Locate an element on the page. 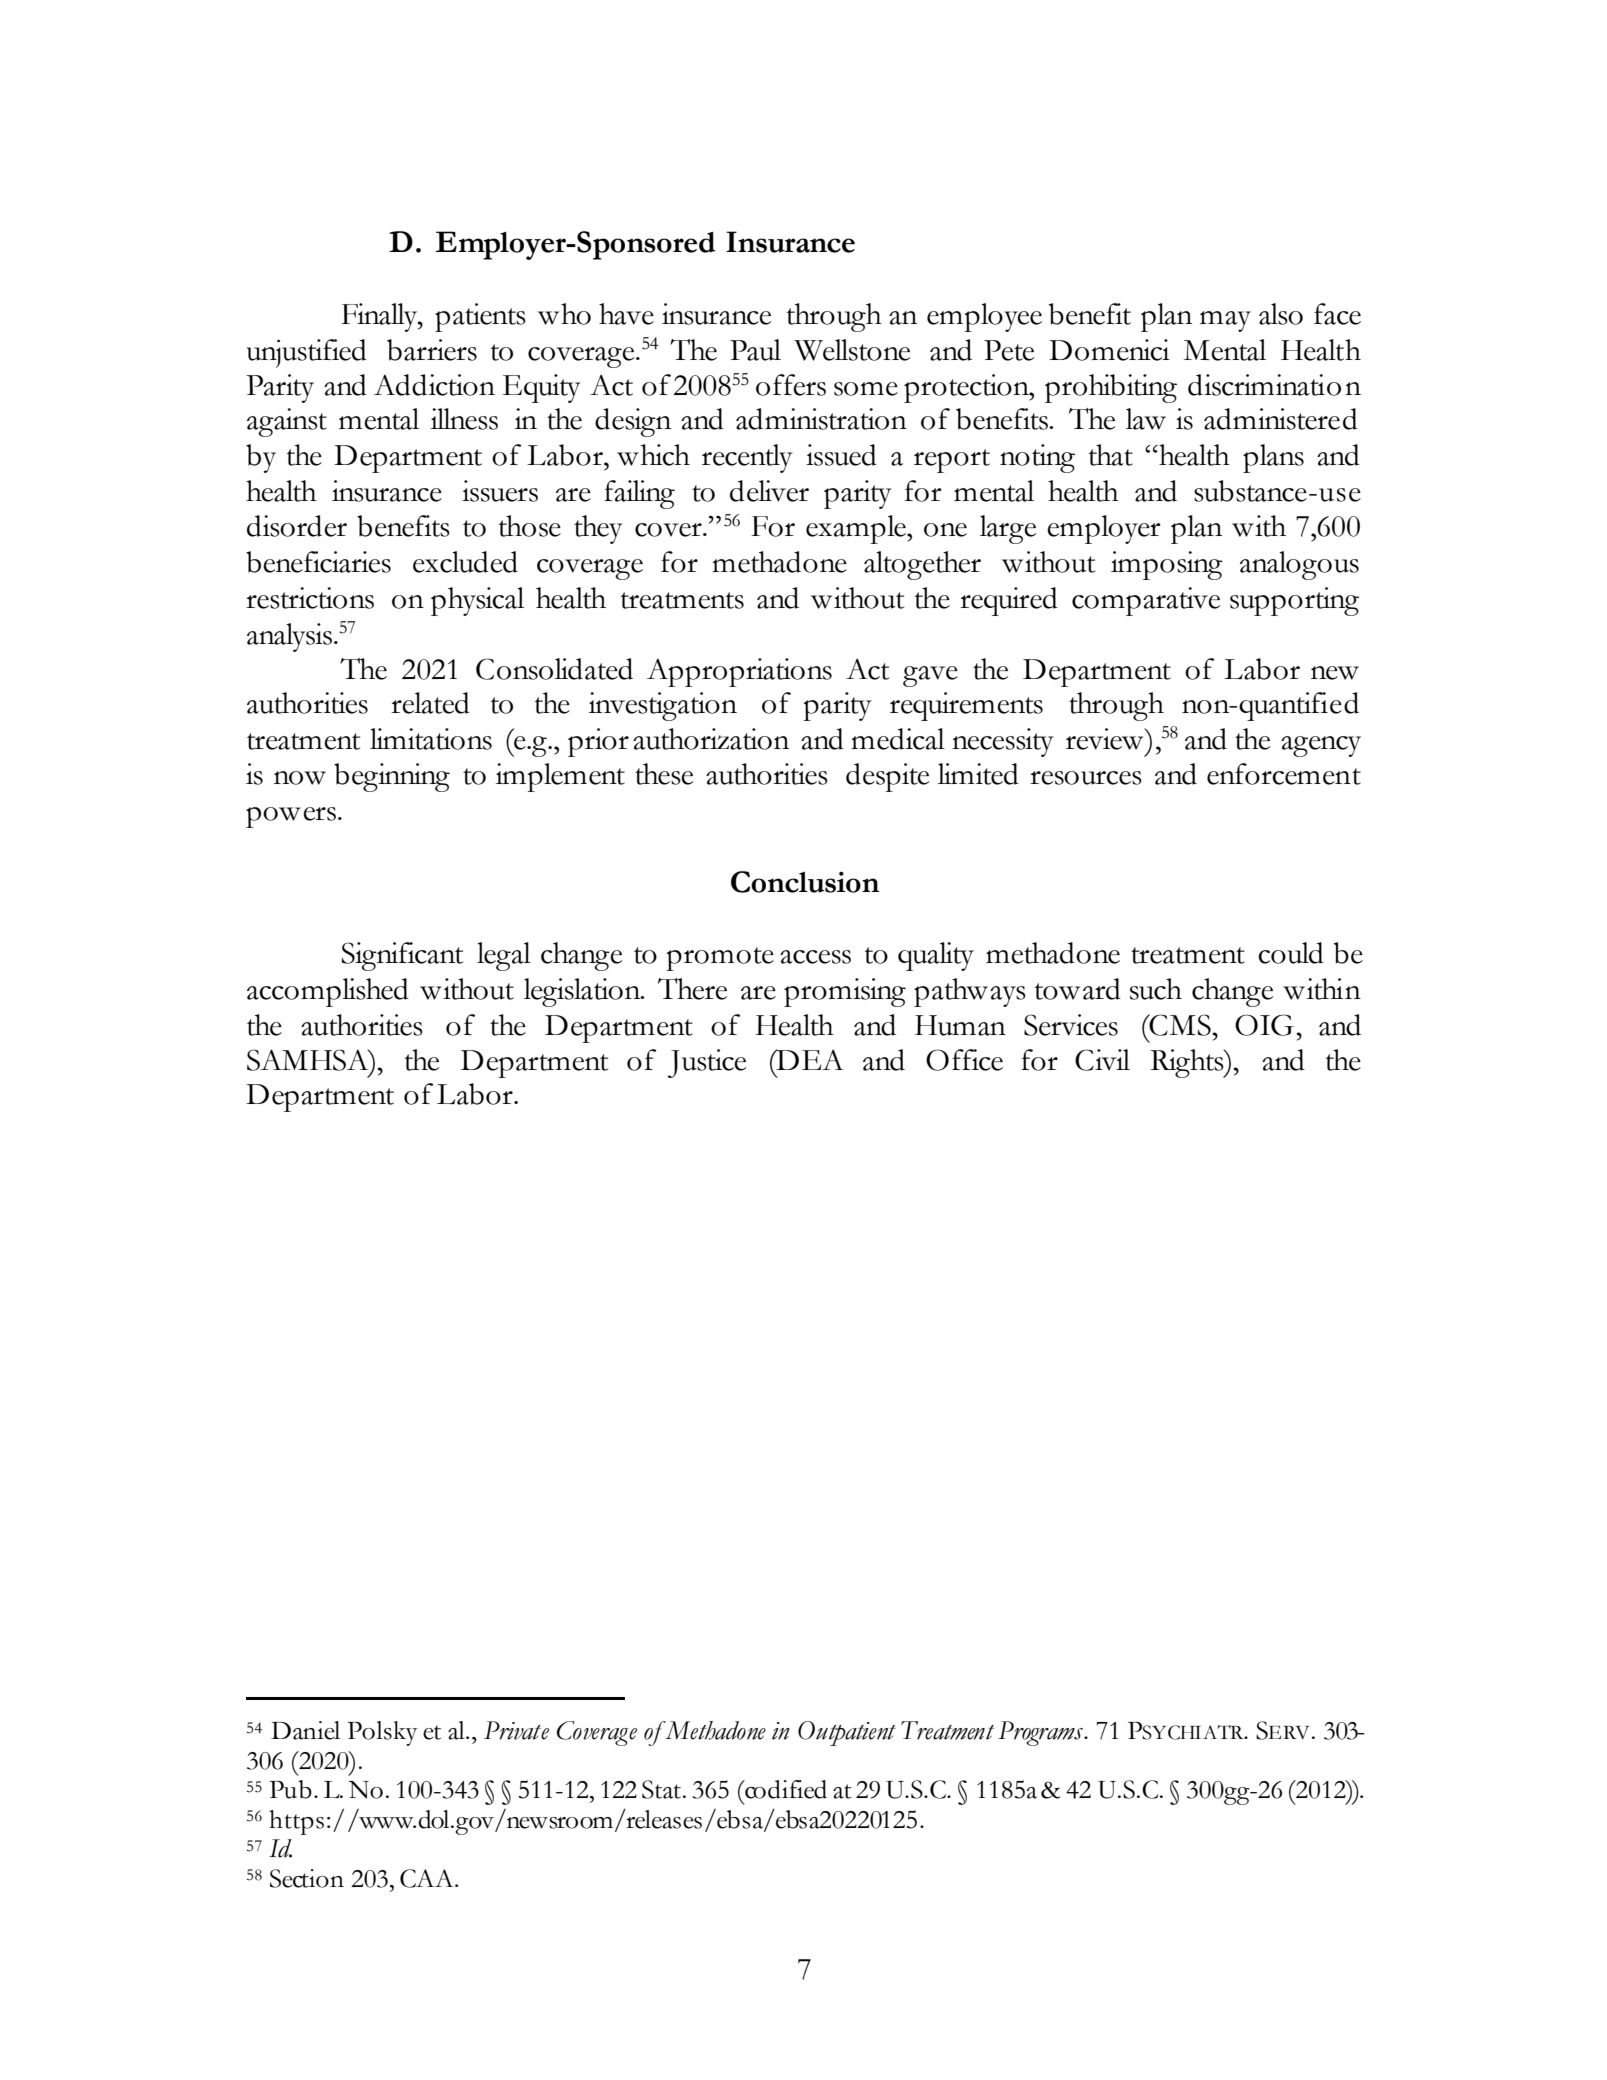  codified is located at coordinates (785, 1789).
